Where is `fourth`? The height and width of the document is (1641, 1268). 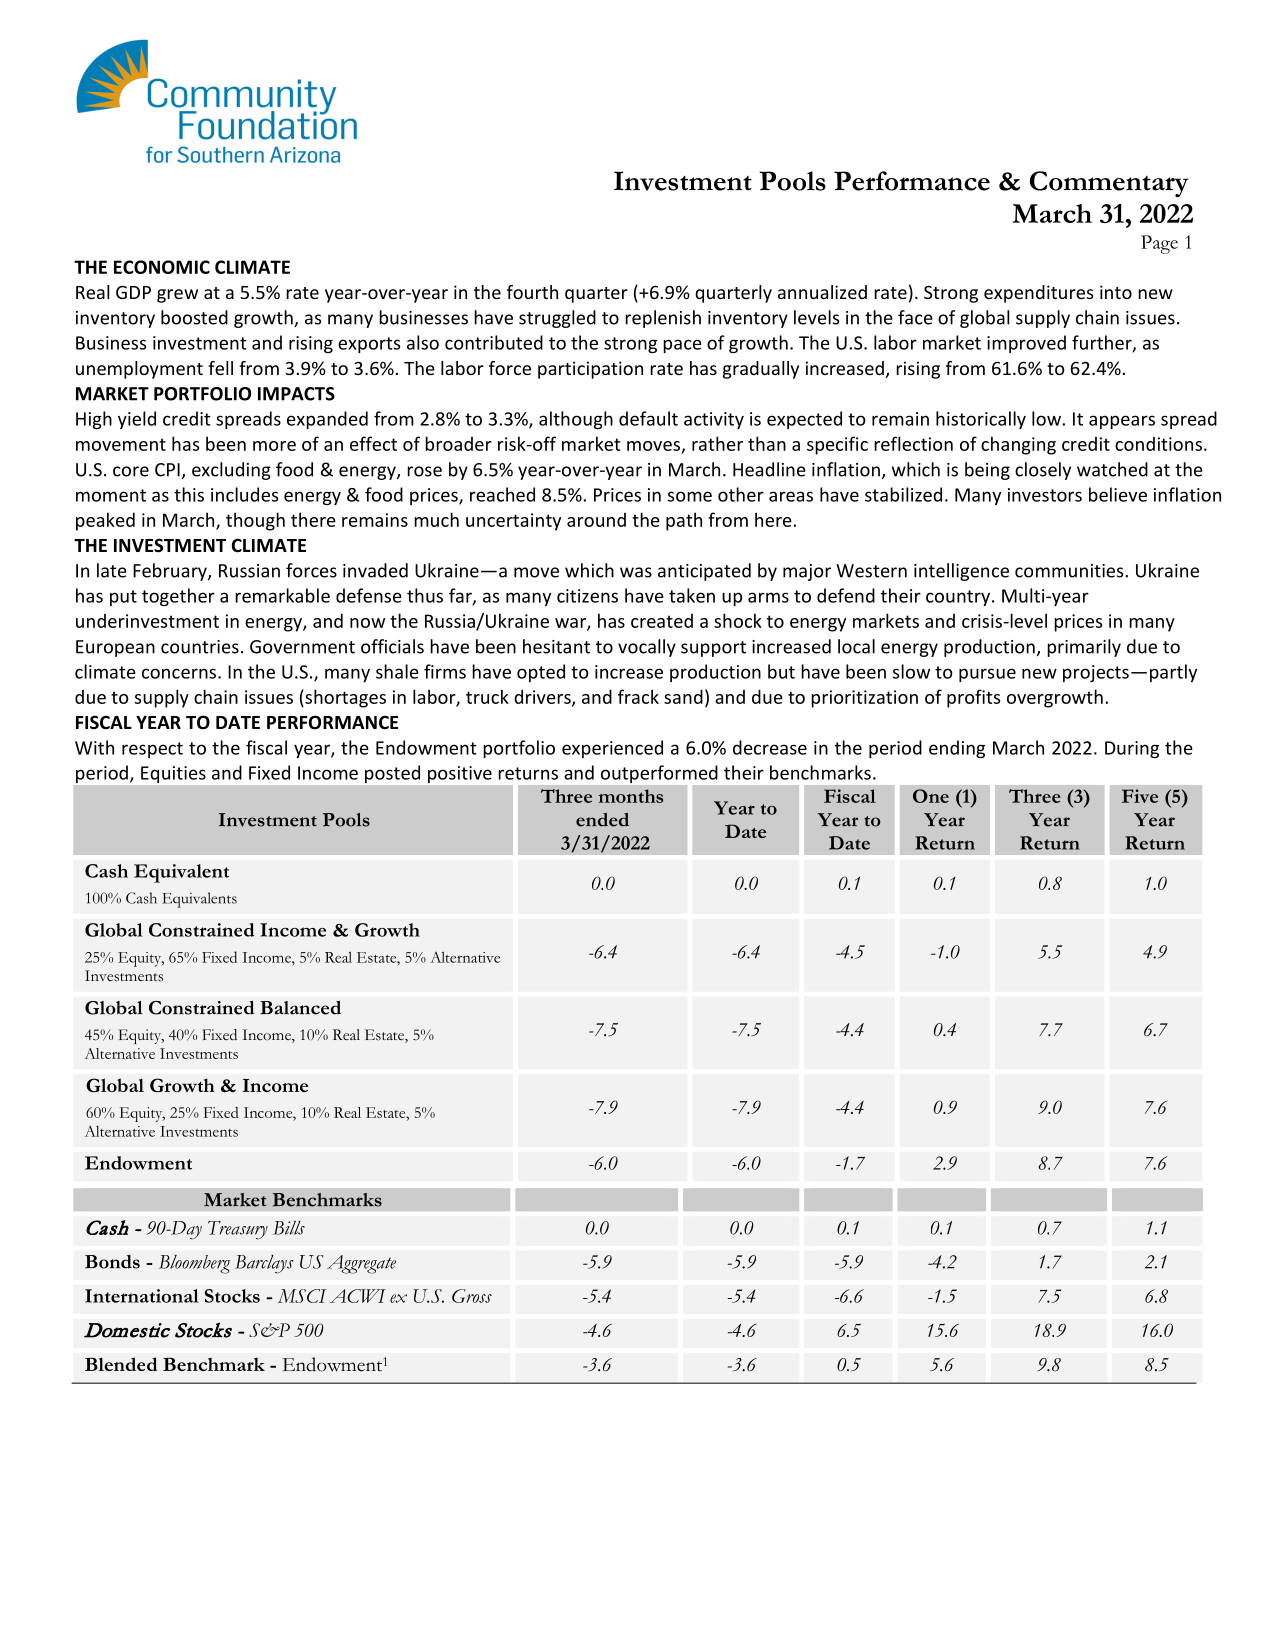
fourth is located at coordinates (532, 292).
